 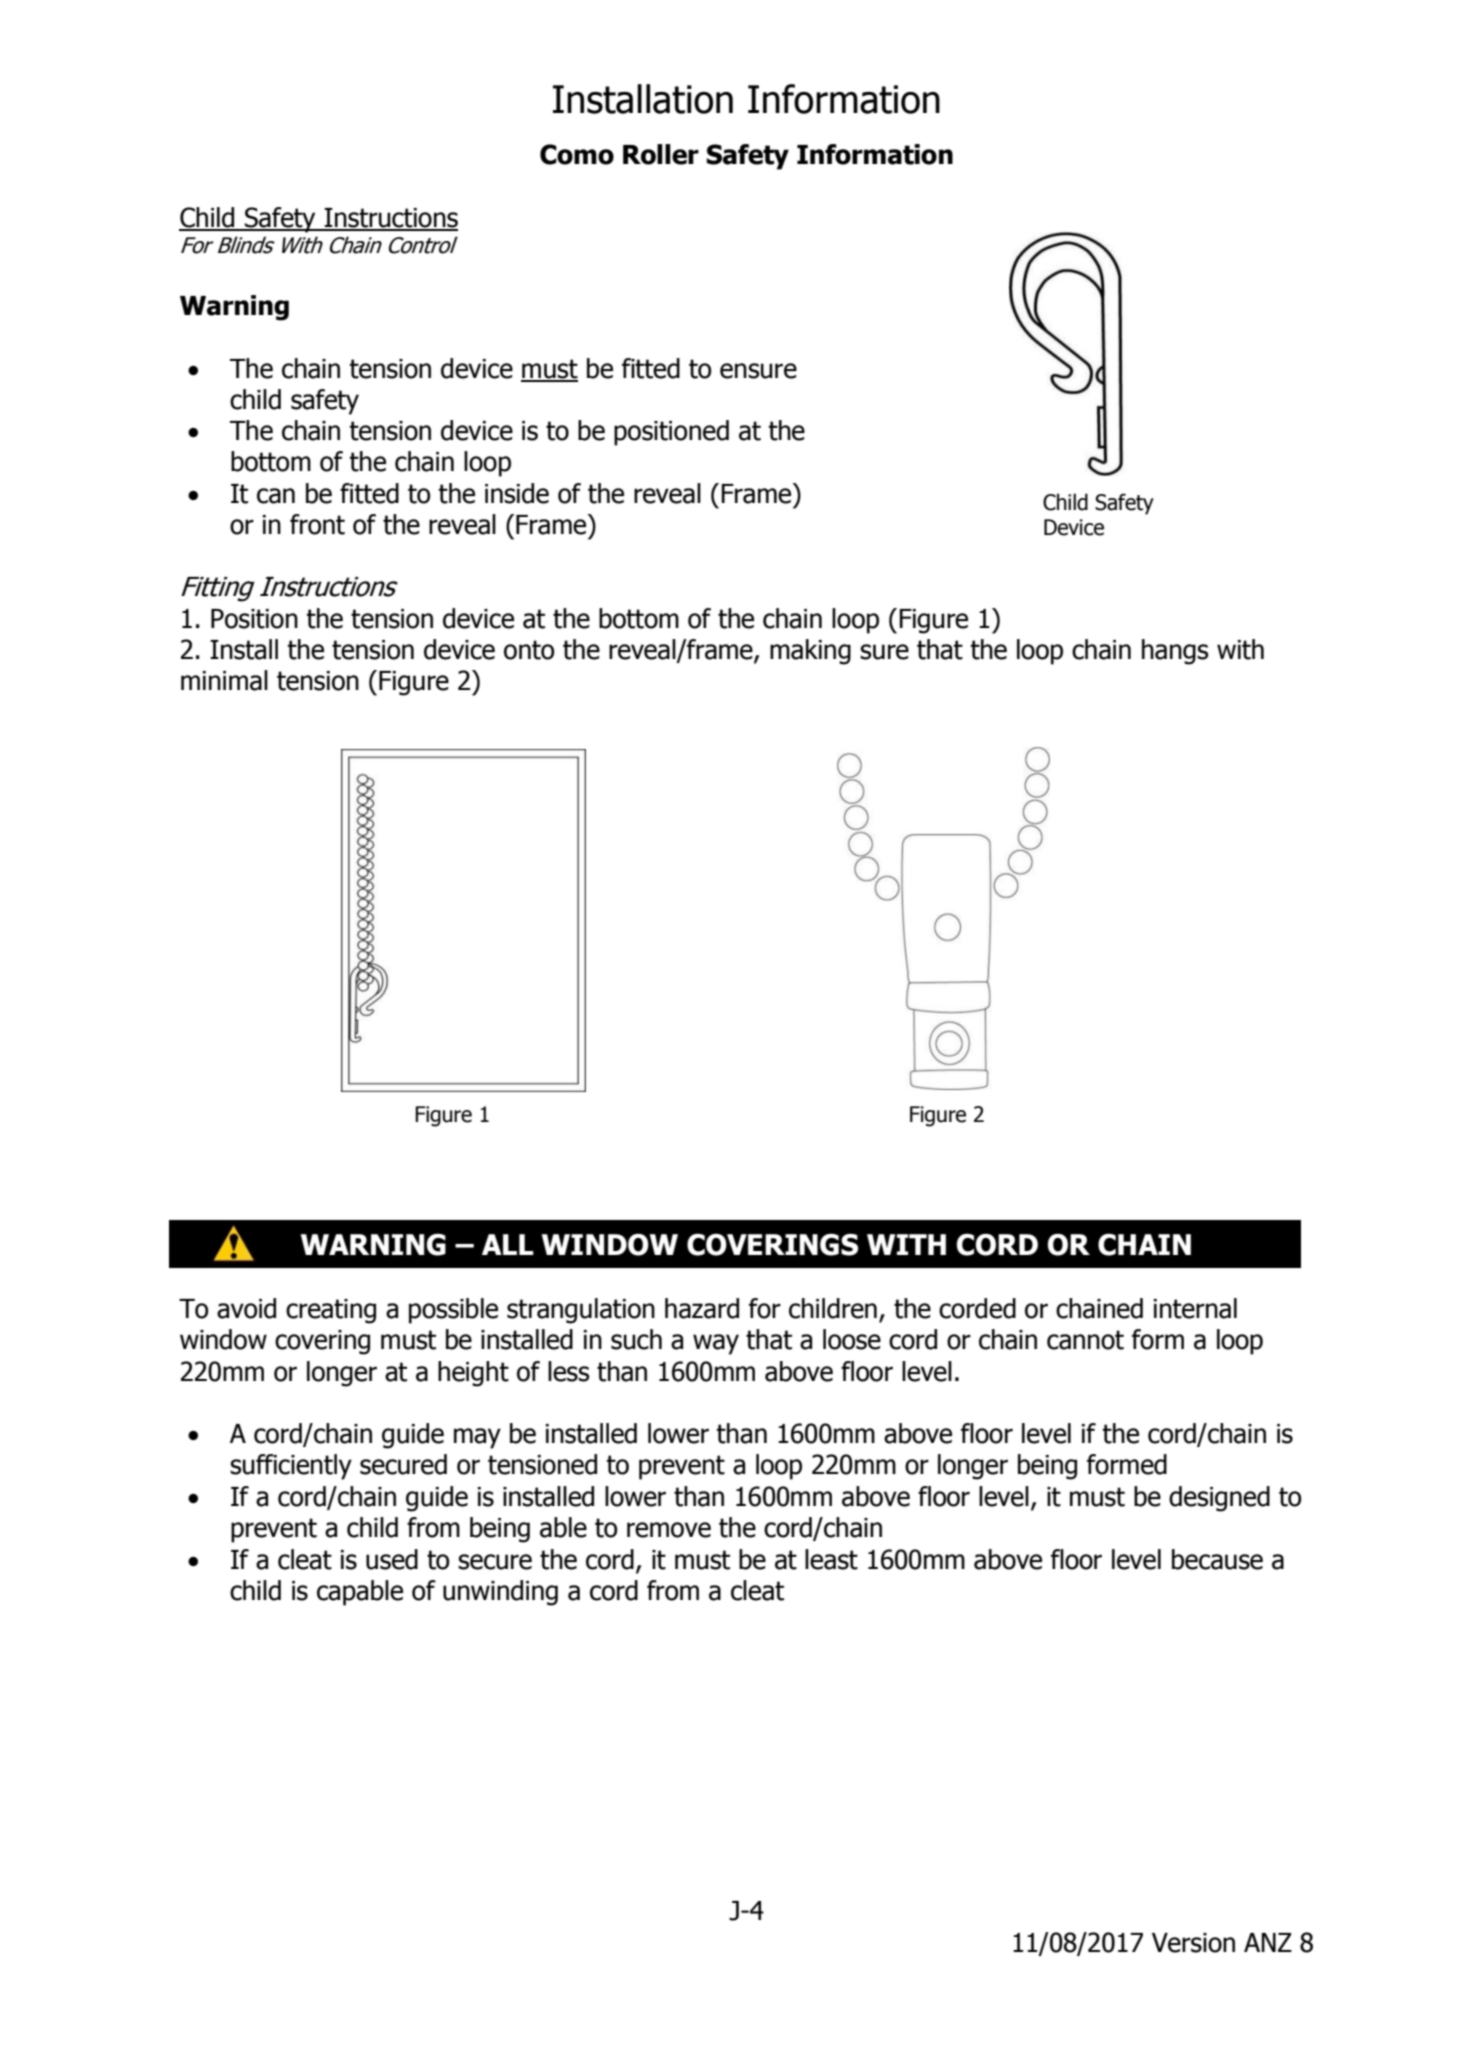 What do you see at coordinates (500, 1593) in the image?
I see `unwinding` at bounding box center [500, 1593].
